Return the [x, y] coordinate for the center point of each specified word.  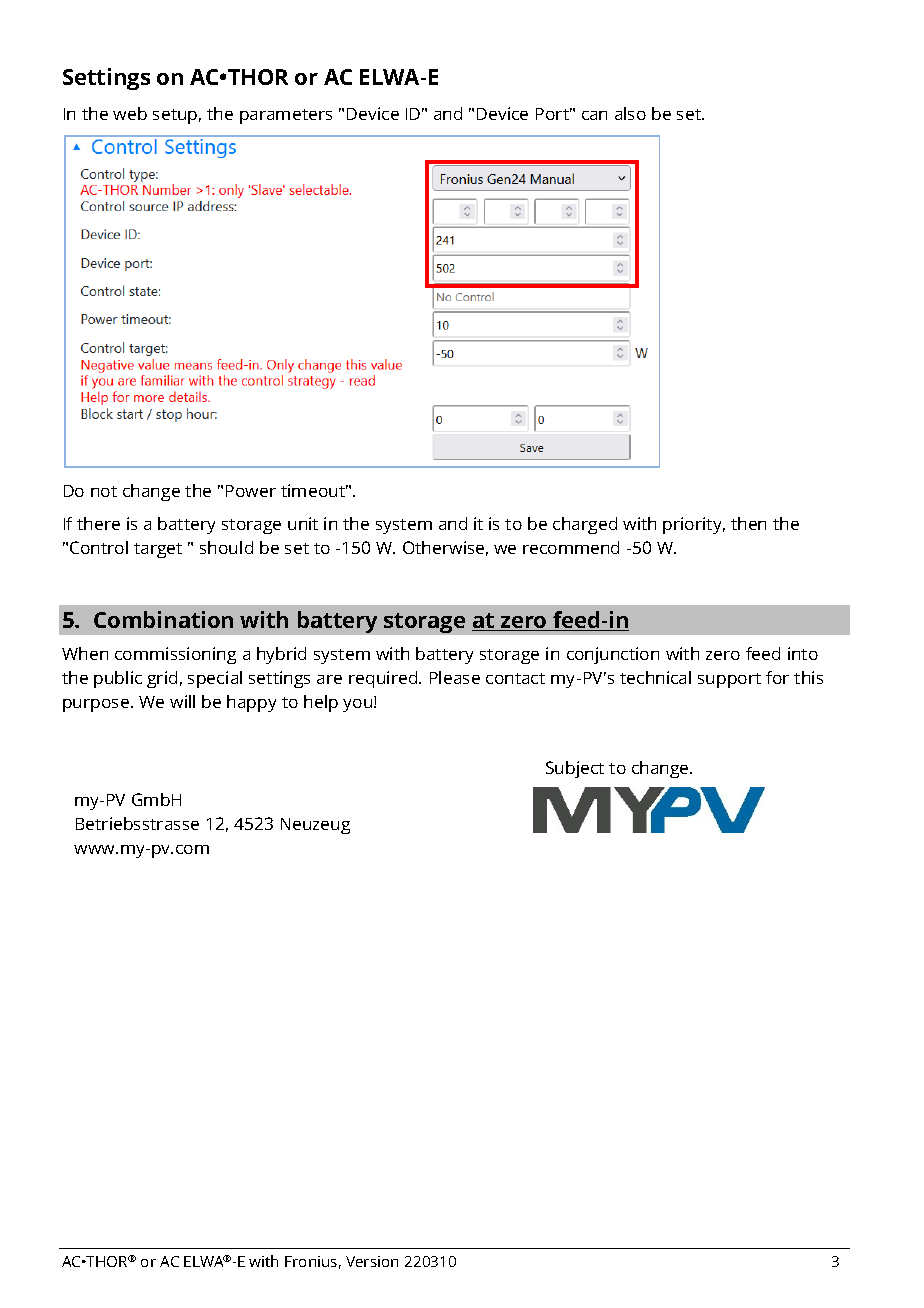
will [182, 701]
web [130, 113]
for [777, 677]
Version [372, 1261]
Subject [575, 769]
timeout [314, 490]
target [158, 550]
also [630, 113]
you [359, 705]
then [748, 523]
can [594, 115]
